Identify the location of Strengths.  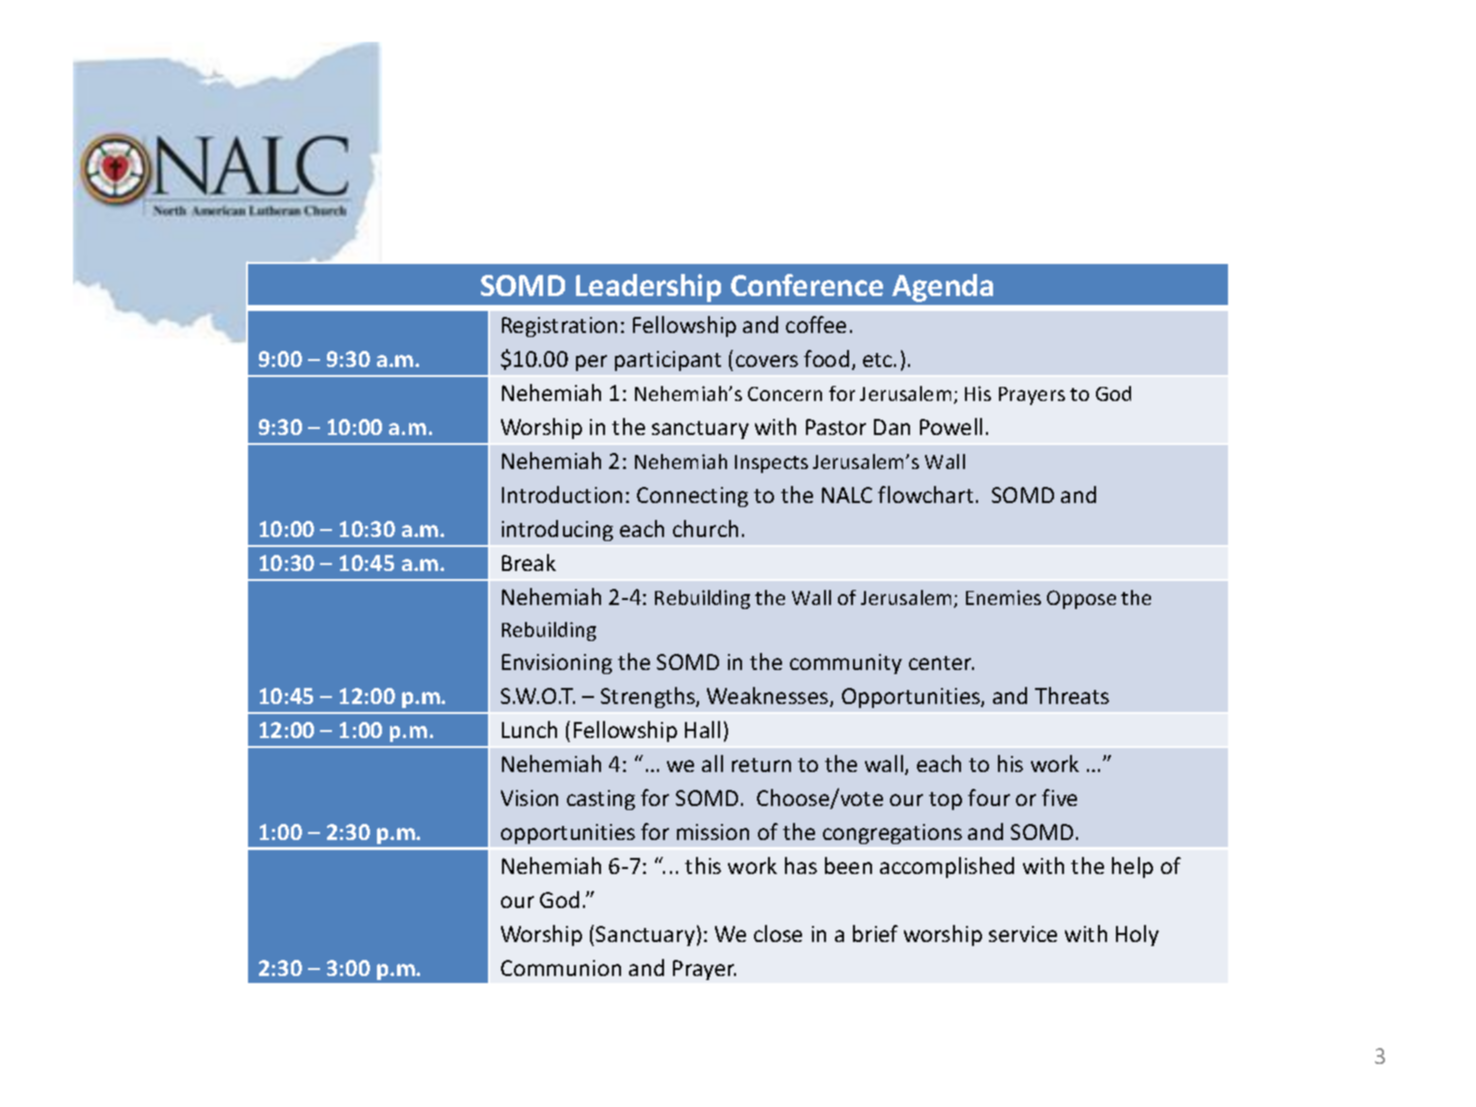
(649, 697).
